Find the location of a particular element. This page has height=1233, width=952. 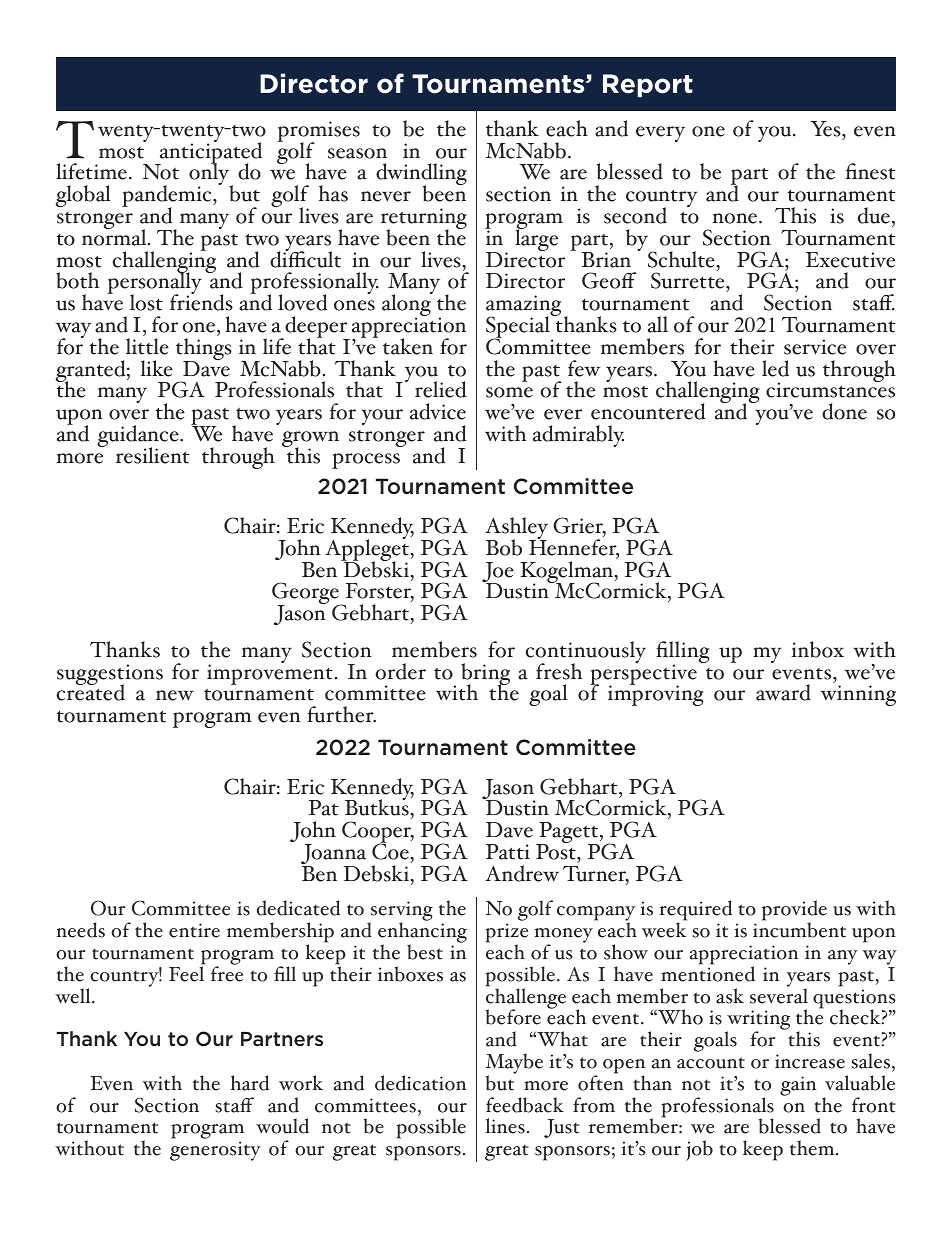

new is located at coordinates (175, 695).
